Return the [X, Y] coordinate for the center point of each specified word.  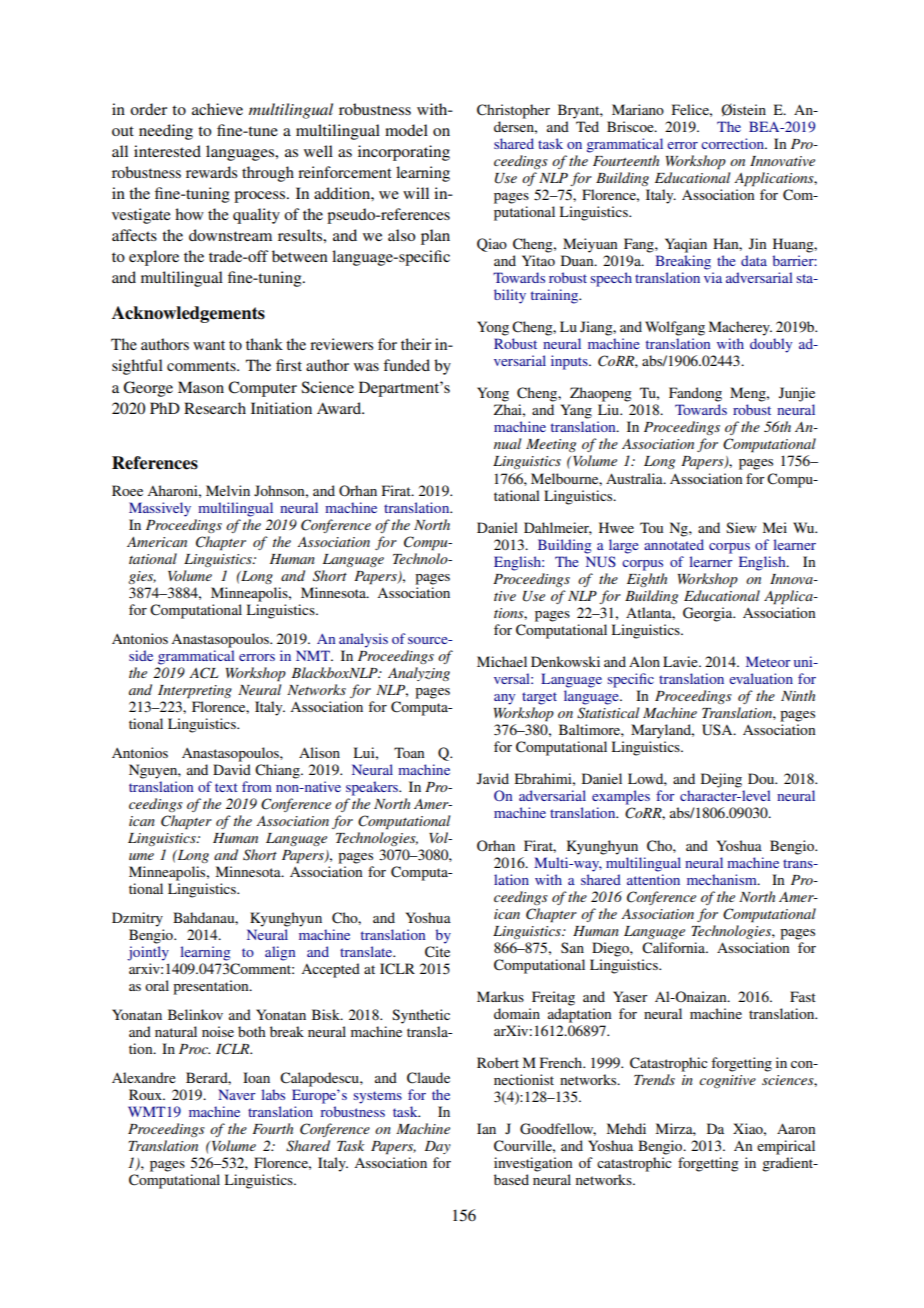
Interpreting [195, 692]
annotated [674, 544]
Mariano [638, 109]
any [504, 699]
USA [718, 730]
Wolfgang [675, 328]
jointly [148, 953]
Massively [160, 509]
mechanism [723, 879]
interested [167, 151]
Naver [237, 1094]
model [406, 130]
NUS [601, 561]
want [209, 345]
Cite [437, 952]
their [416, 344]
